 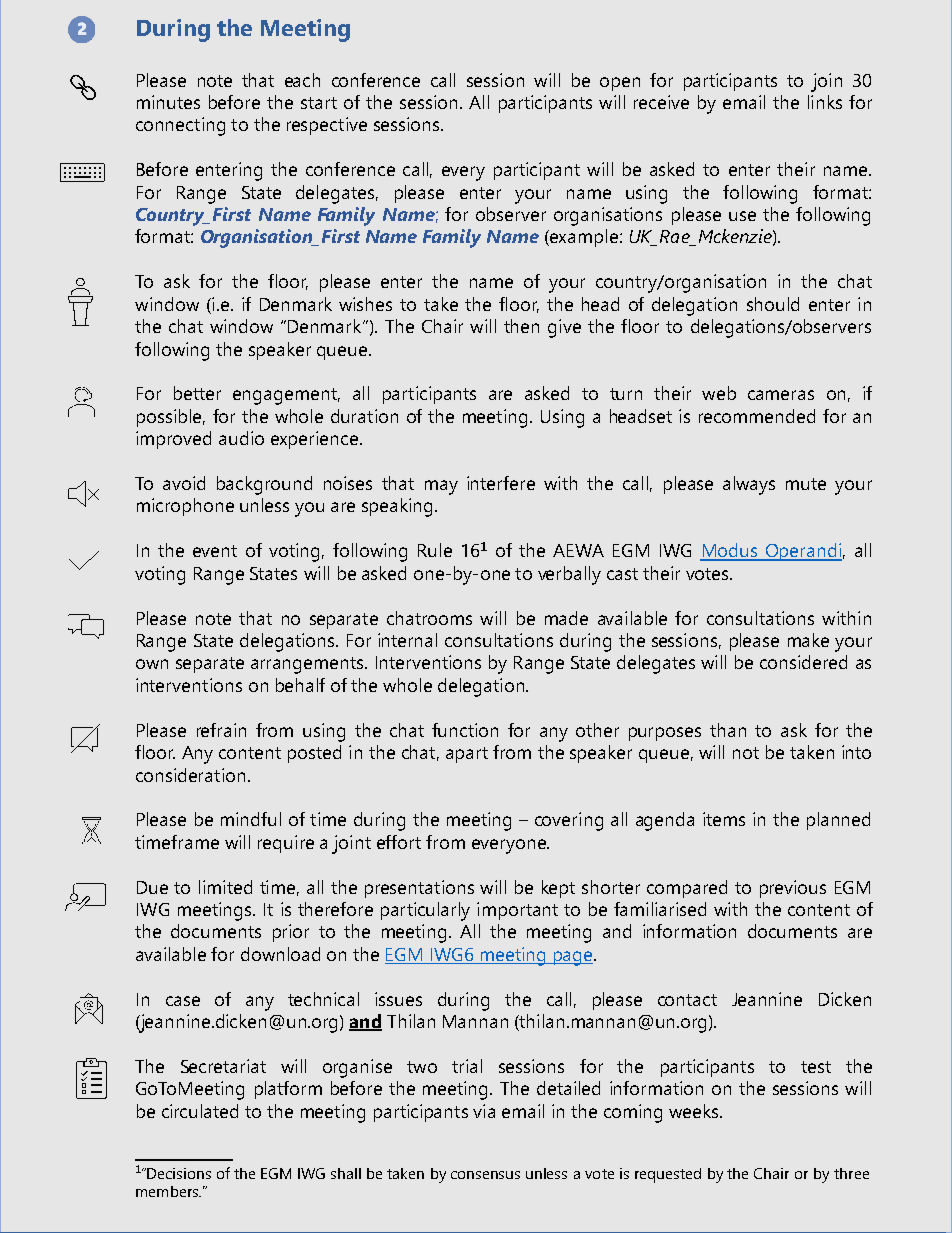 I want to click on mindful, so click(x=251, y=819).
